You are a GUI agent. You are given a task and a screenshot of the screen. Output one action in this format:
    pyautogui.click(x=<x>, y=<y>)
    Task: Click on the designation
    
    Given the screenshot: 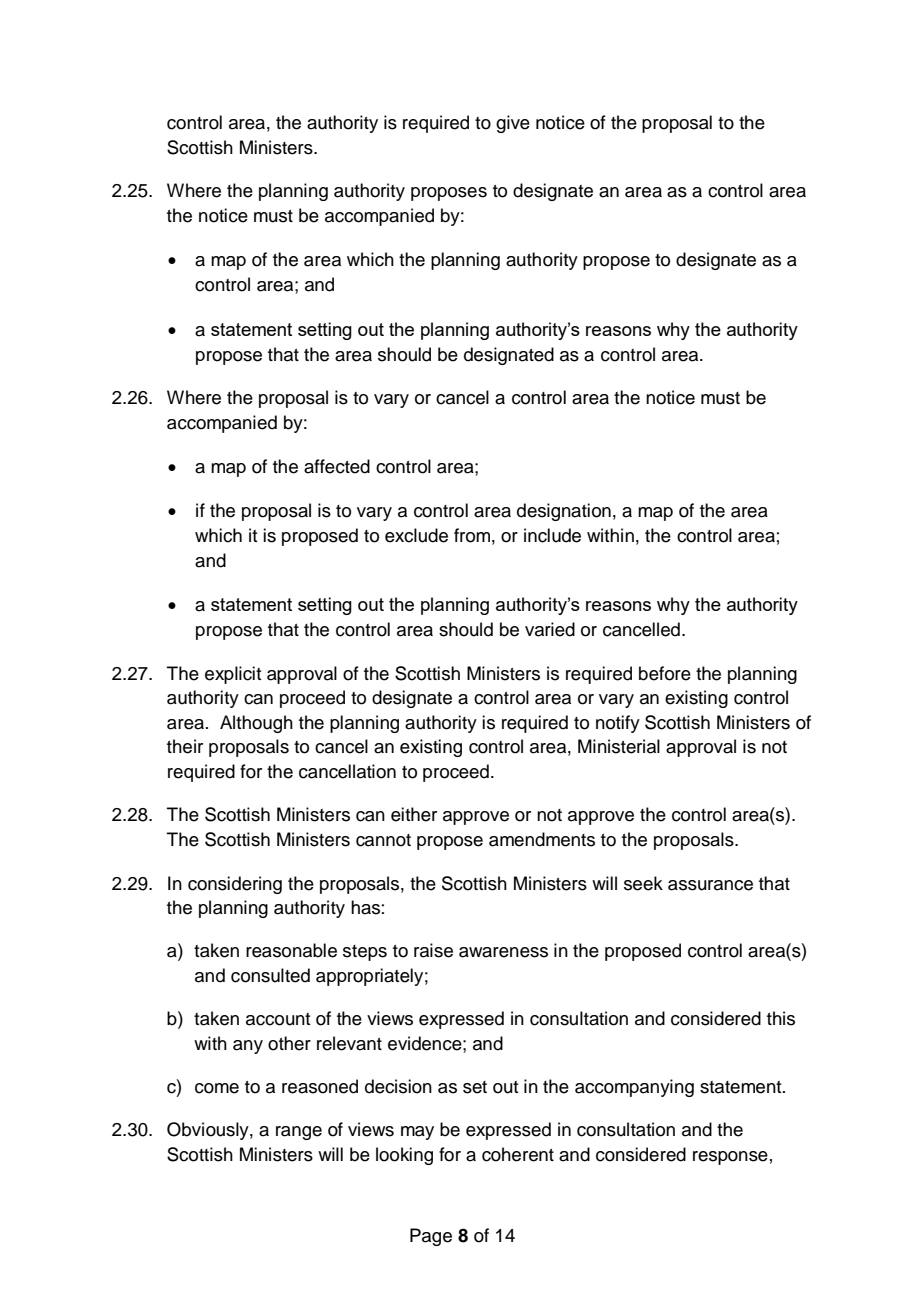 What is the action you would take?
    pyautogui.click(x=564, y=512)
